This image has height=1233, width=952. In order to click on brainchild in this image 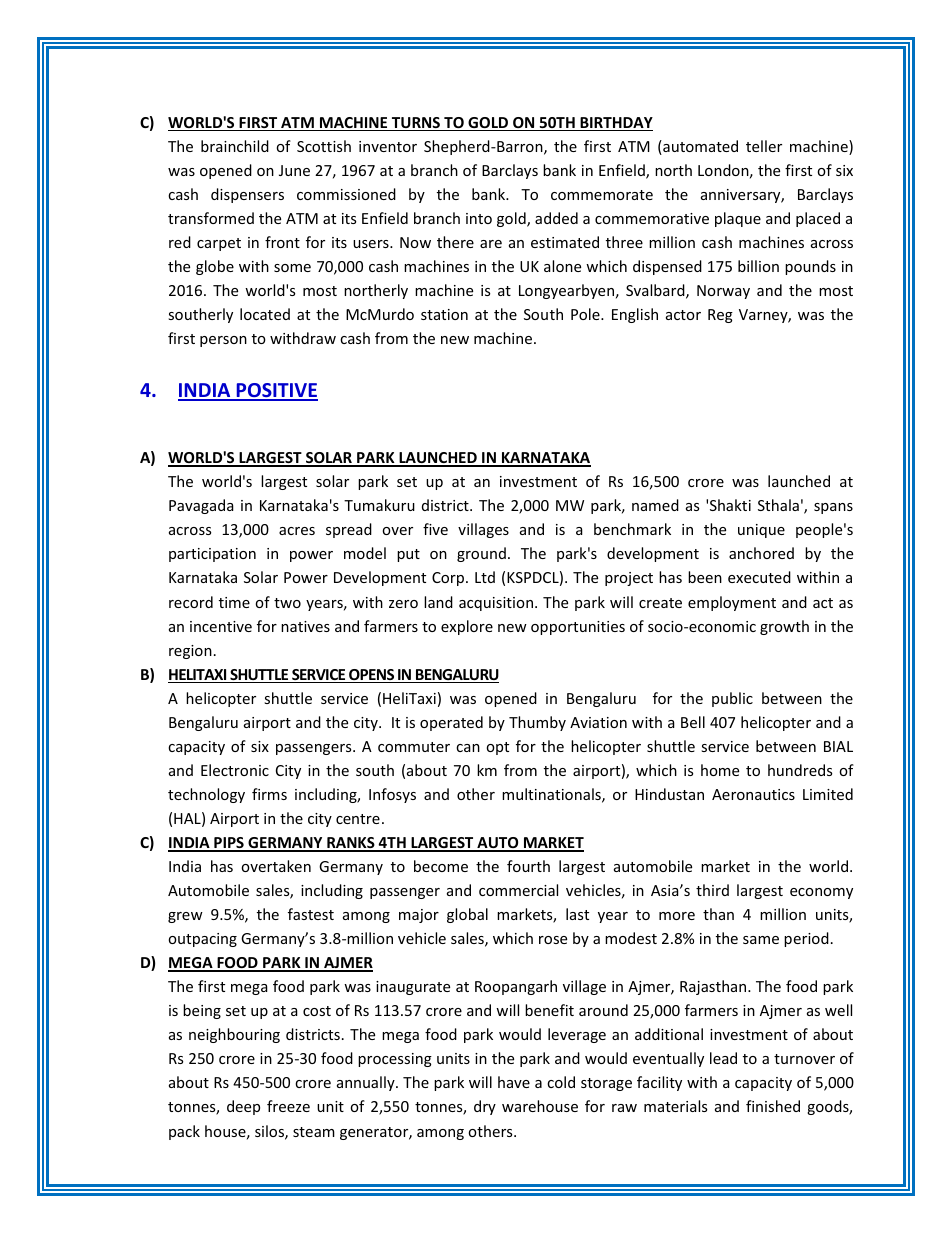, I will do `click(235, 146)`.
